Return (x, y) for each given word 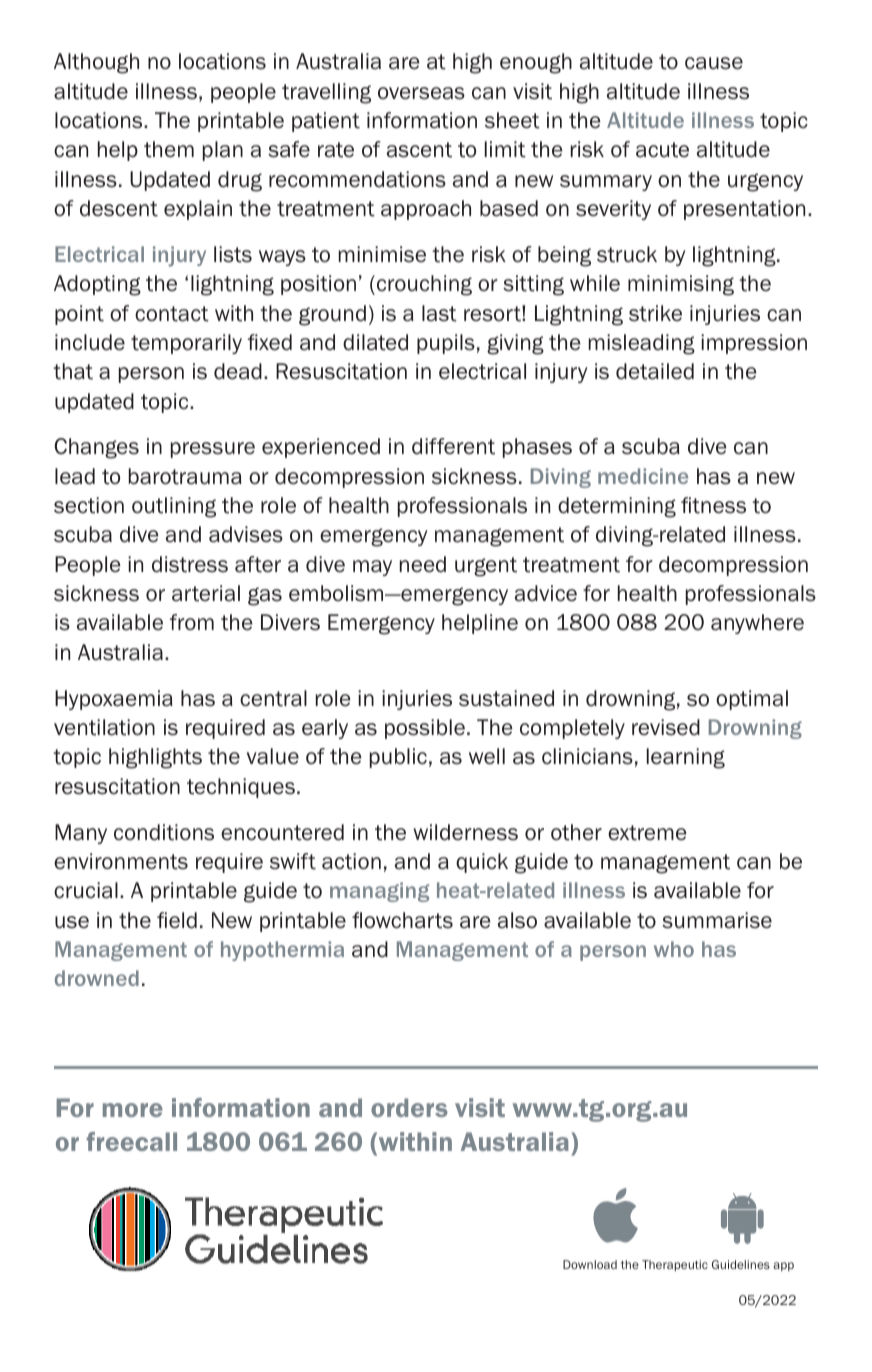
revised (666, 727)
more (133, 1110)
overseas (421, 93)
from (192, 622)
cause (714, 63)
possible (425, 729)
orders (409, 1107)
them (169, 149)
